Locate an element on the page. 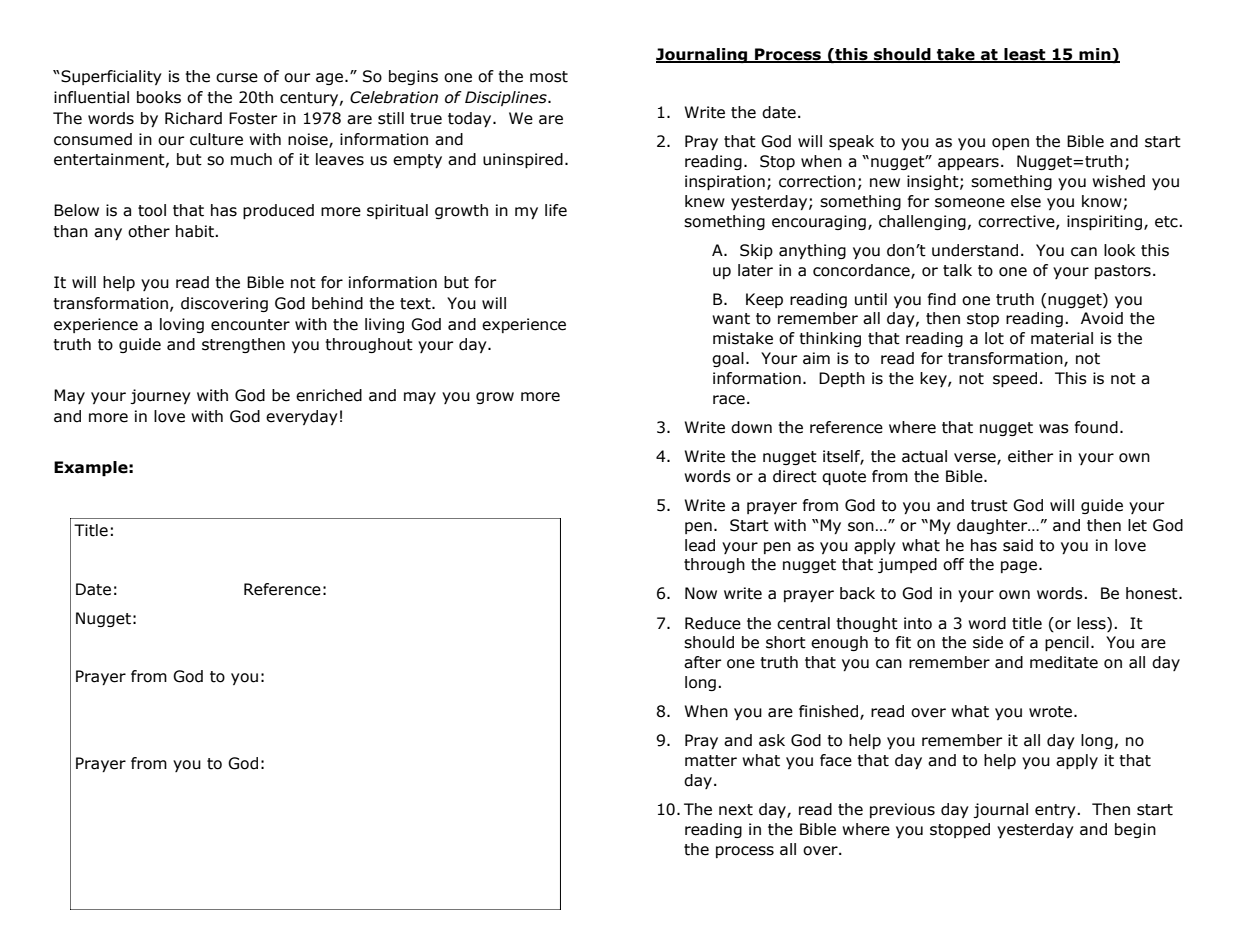  most is located at coordinates (549, 77).
